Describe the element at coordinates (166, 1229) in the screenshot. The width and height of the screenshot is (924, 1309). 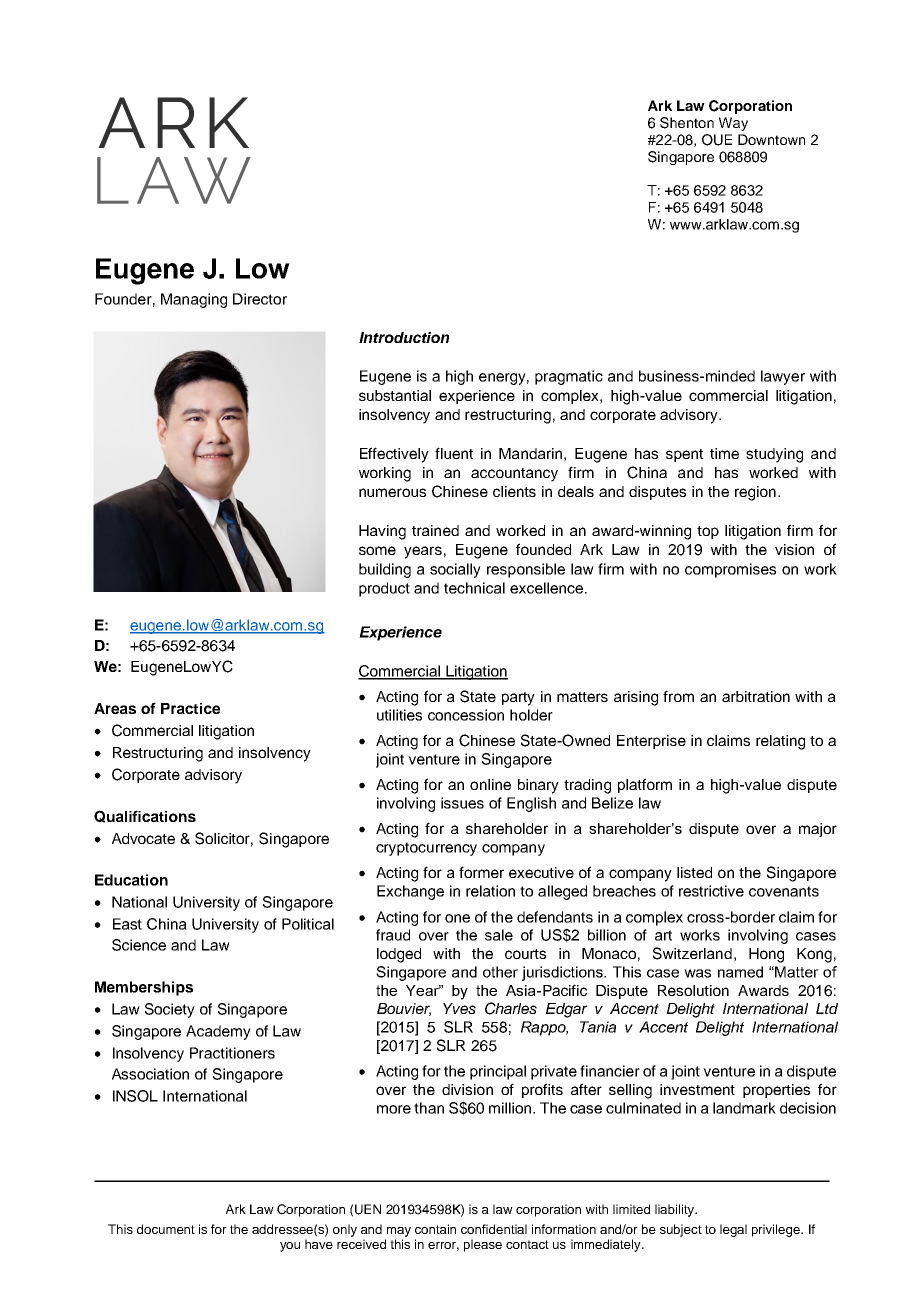
I see `document` at that location.
